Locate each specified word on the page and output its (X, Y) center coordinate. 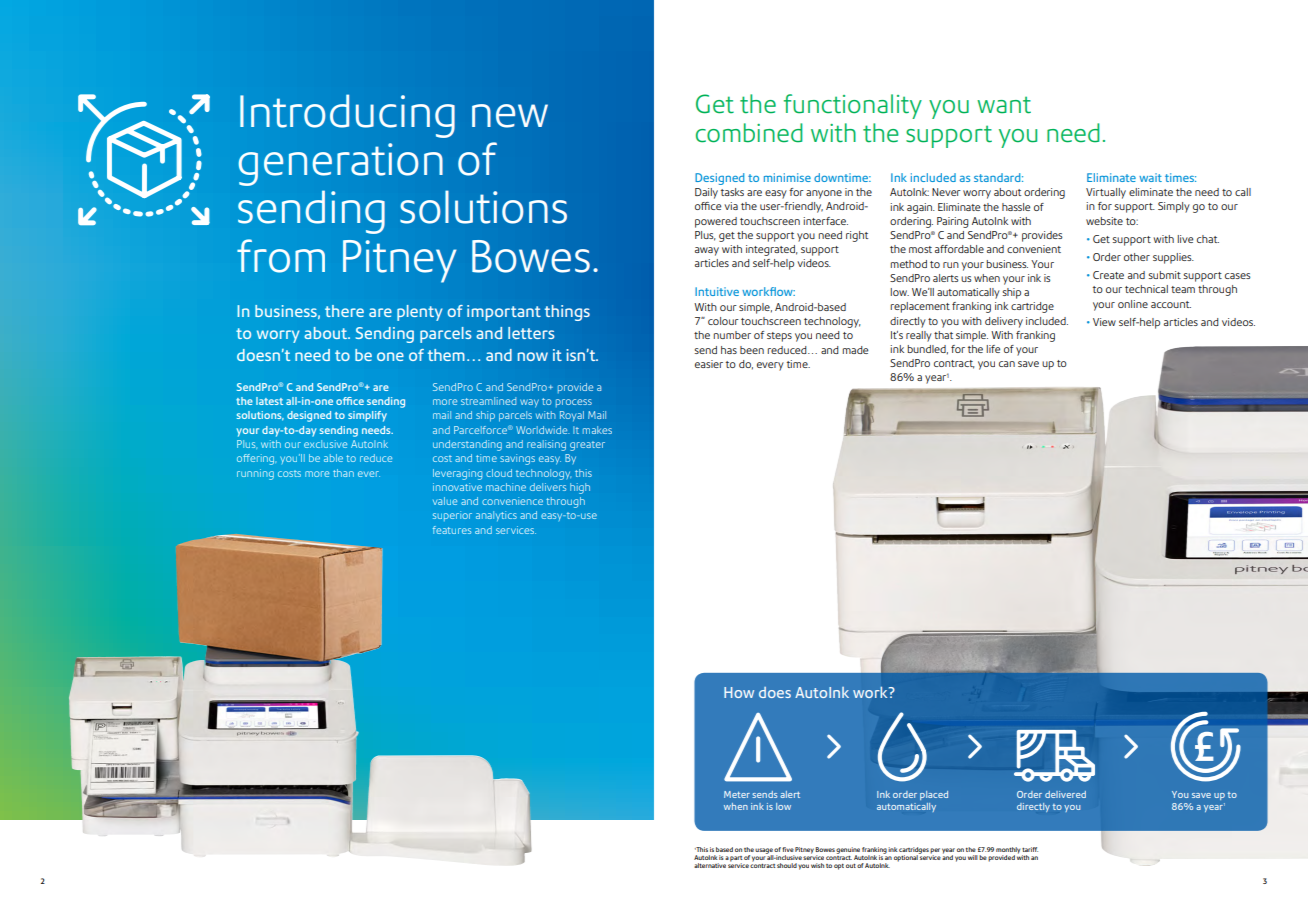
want (1004, 105)
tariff (1030, 849)
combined (749, 133)
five (788, 849)
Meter (737, 794)
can (1007, 364)
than (343, 473)
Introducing (347, 116)
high (580, 488)
